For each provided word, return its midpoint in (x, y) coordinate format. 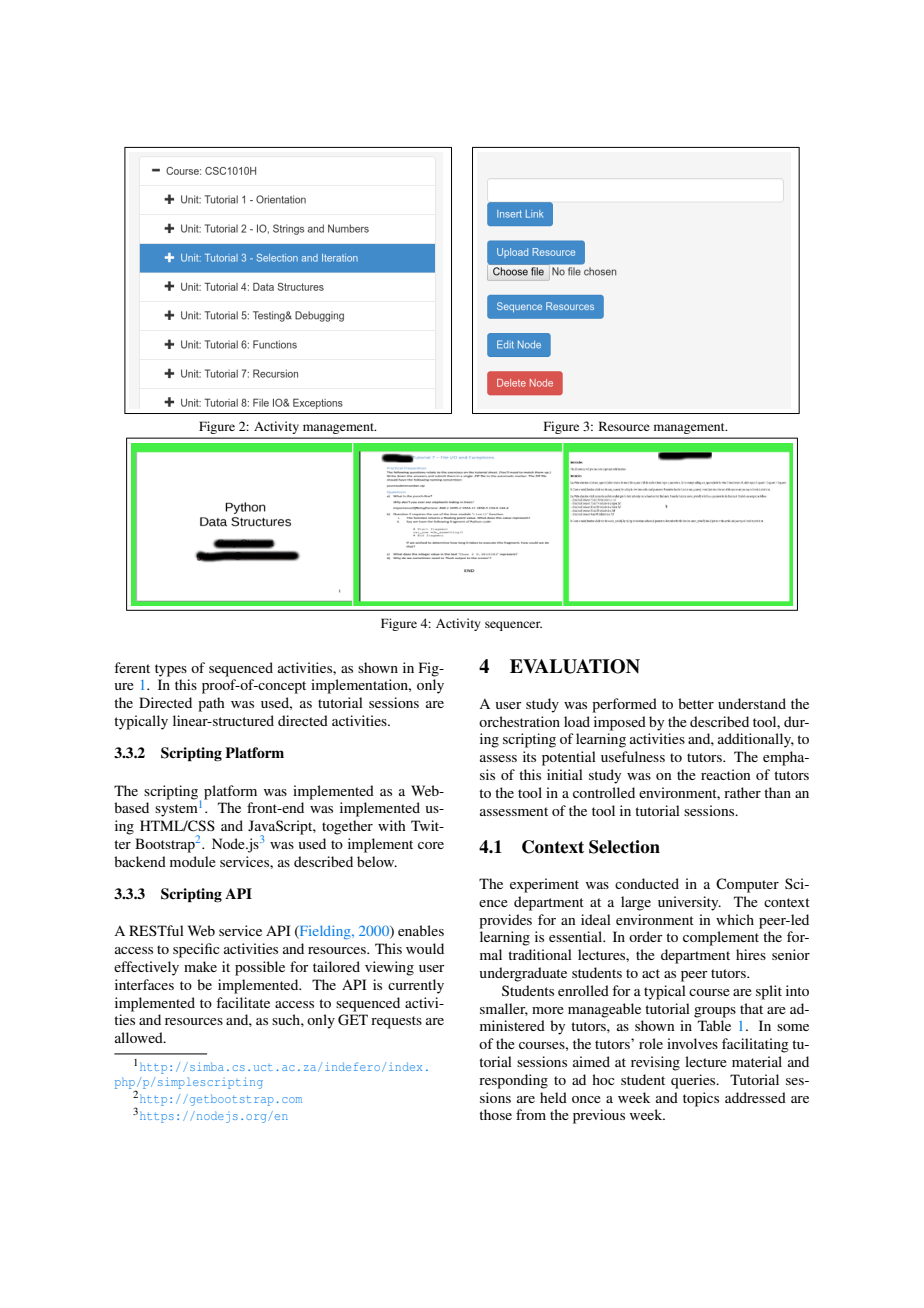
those (495, 1114)
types (171, 670)
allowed (140, 1037)
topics (701, 1099)
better (696, 703)
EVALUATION (575, 666)
